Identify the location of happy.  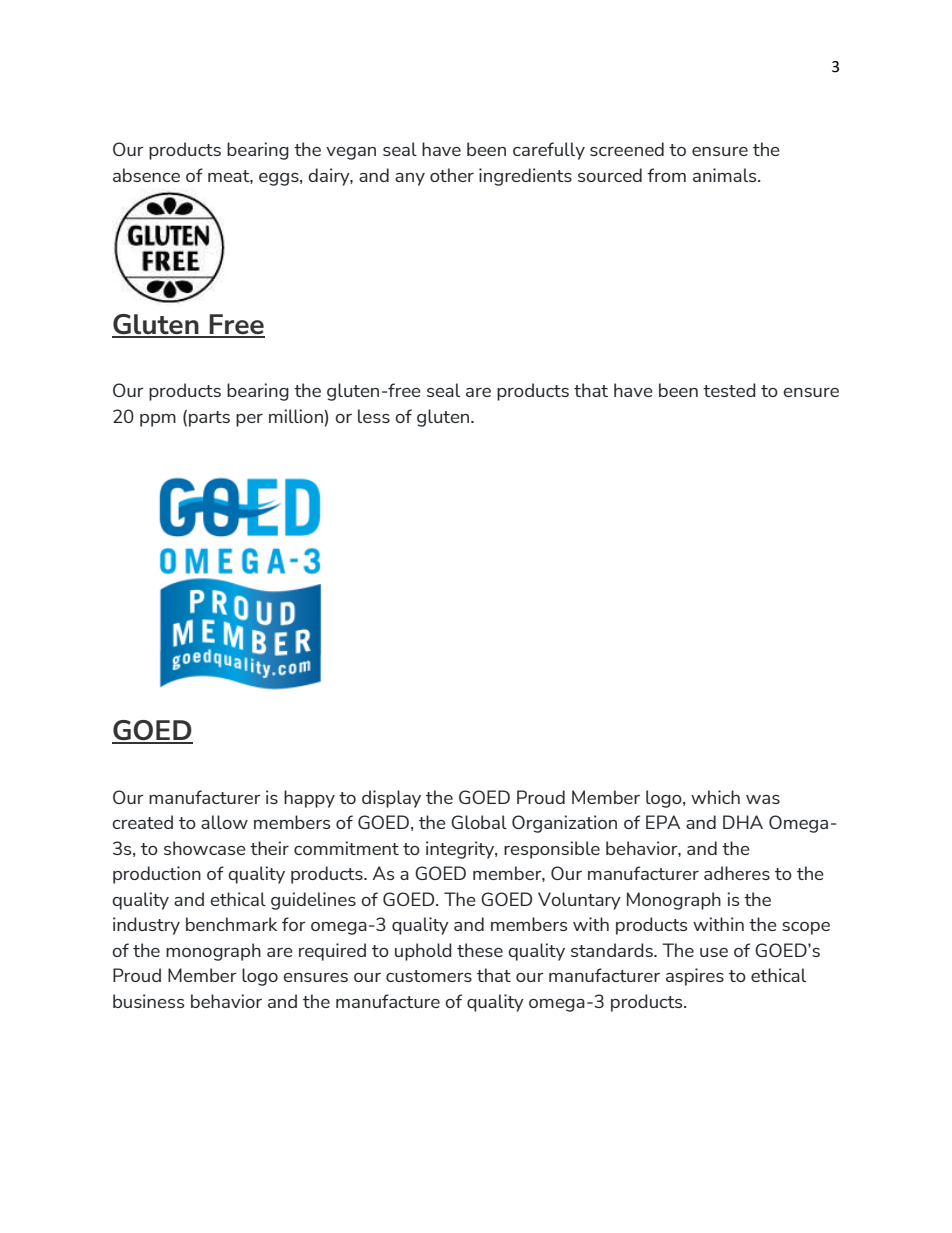
(309, 799).
